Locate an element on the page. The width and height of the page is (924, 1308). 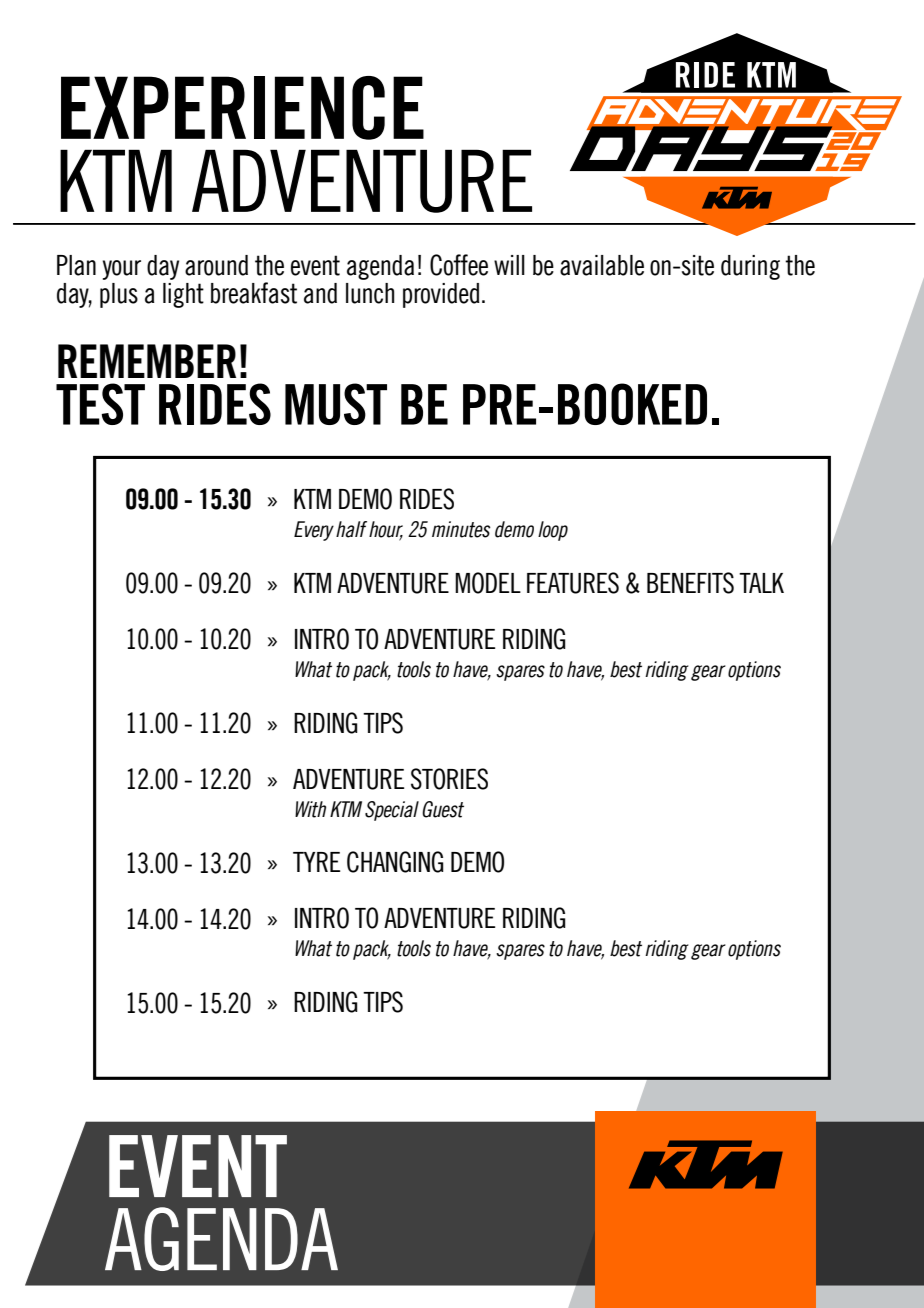
Every is located at coordinates (314, 531).
